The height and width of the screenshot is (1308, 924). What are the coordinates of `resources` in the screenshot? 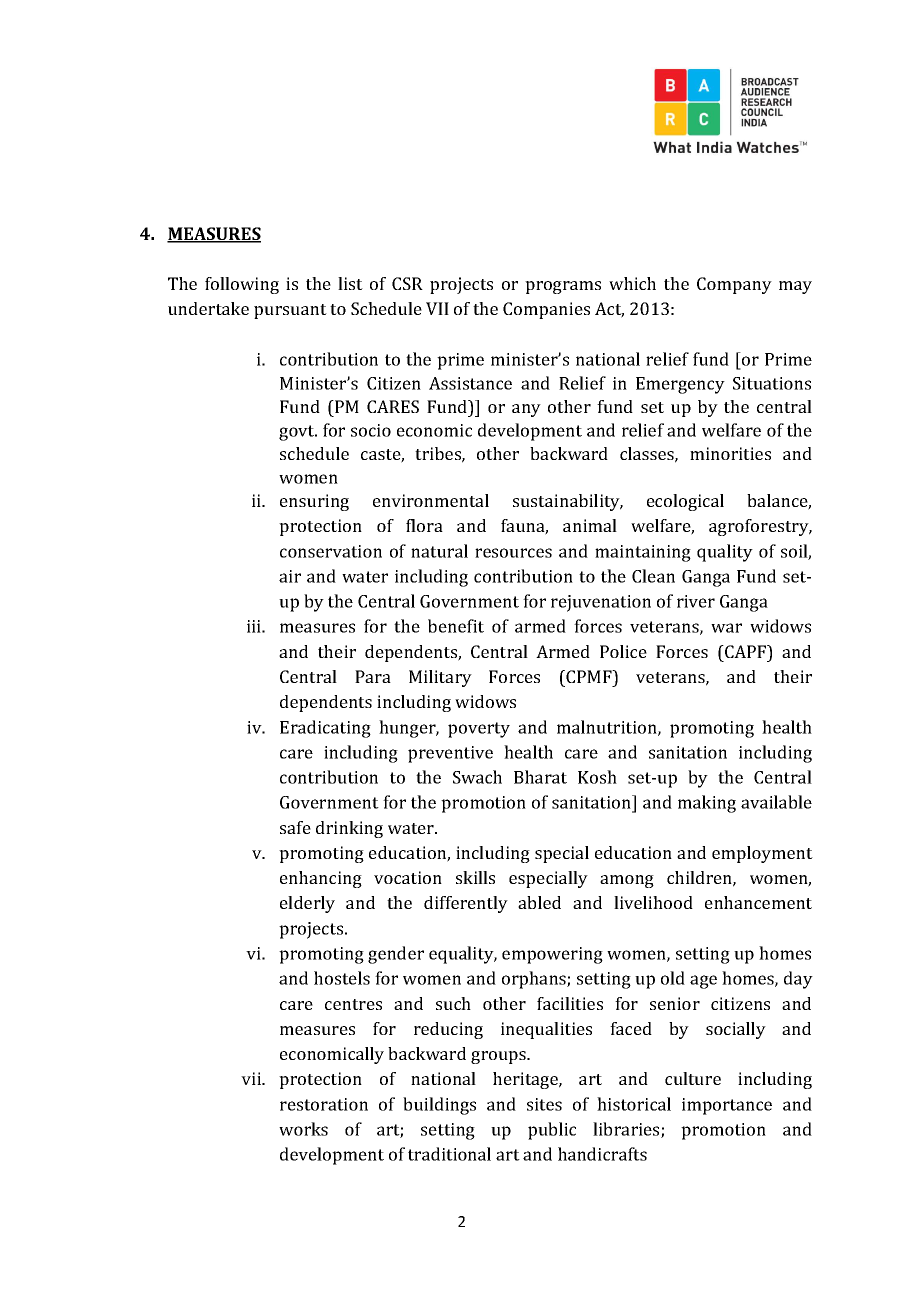 It's located at (513, 553).
